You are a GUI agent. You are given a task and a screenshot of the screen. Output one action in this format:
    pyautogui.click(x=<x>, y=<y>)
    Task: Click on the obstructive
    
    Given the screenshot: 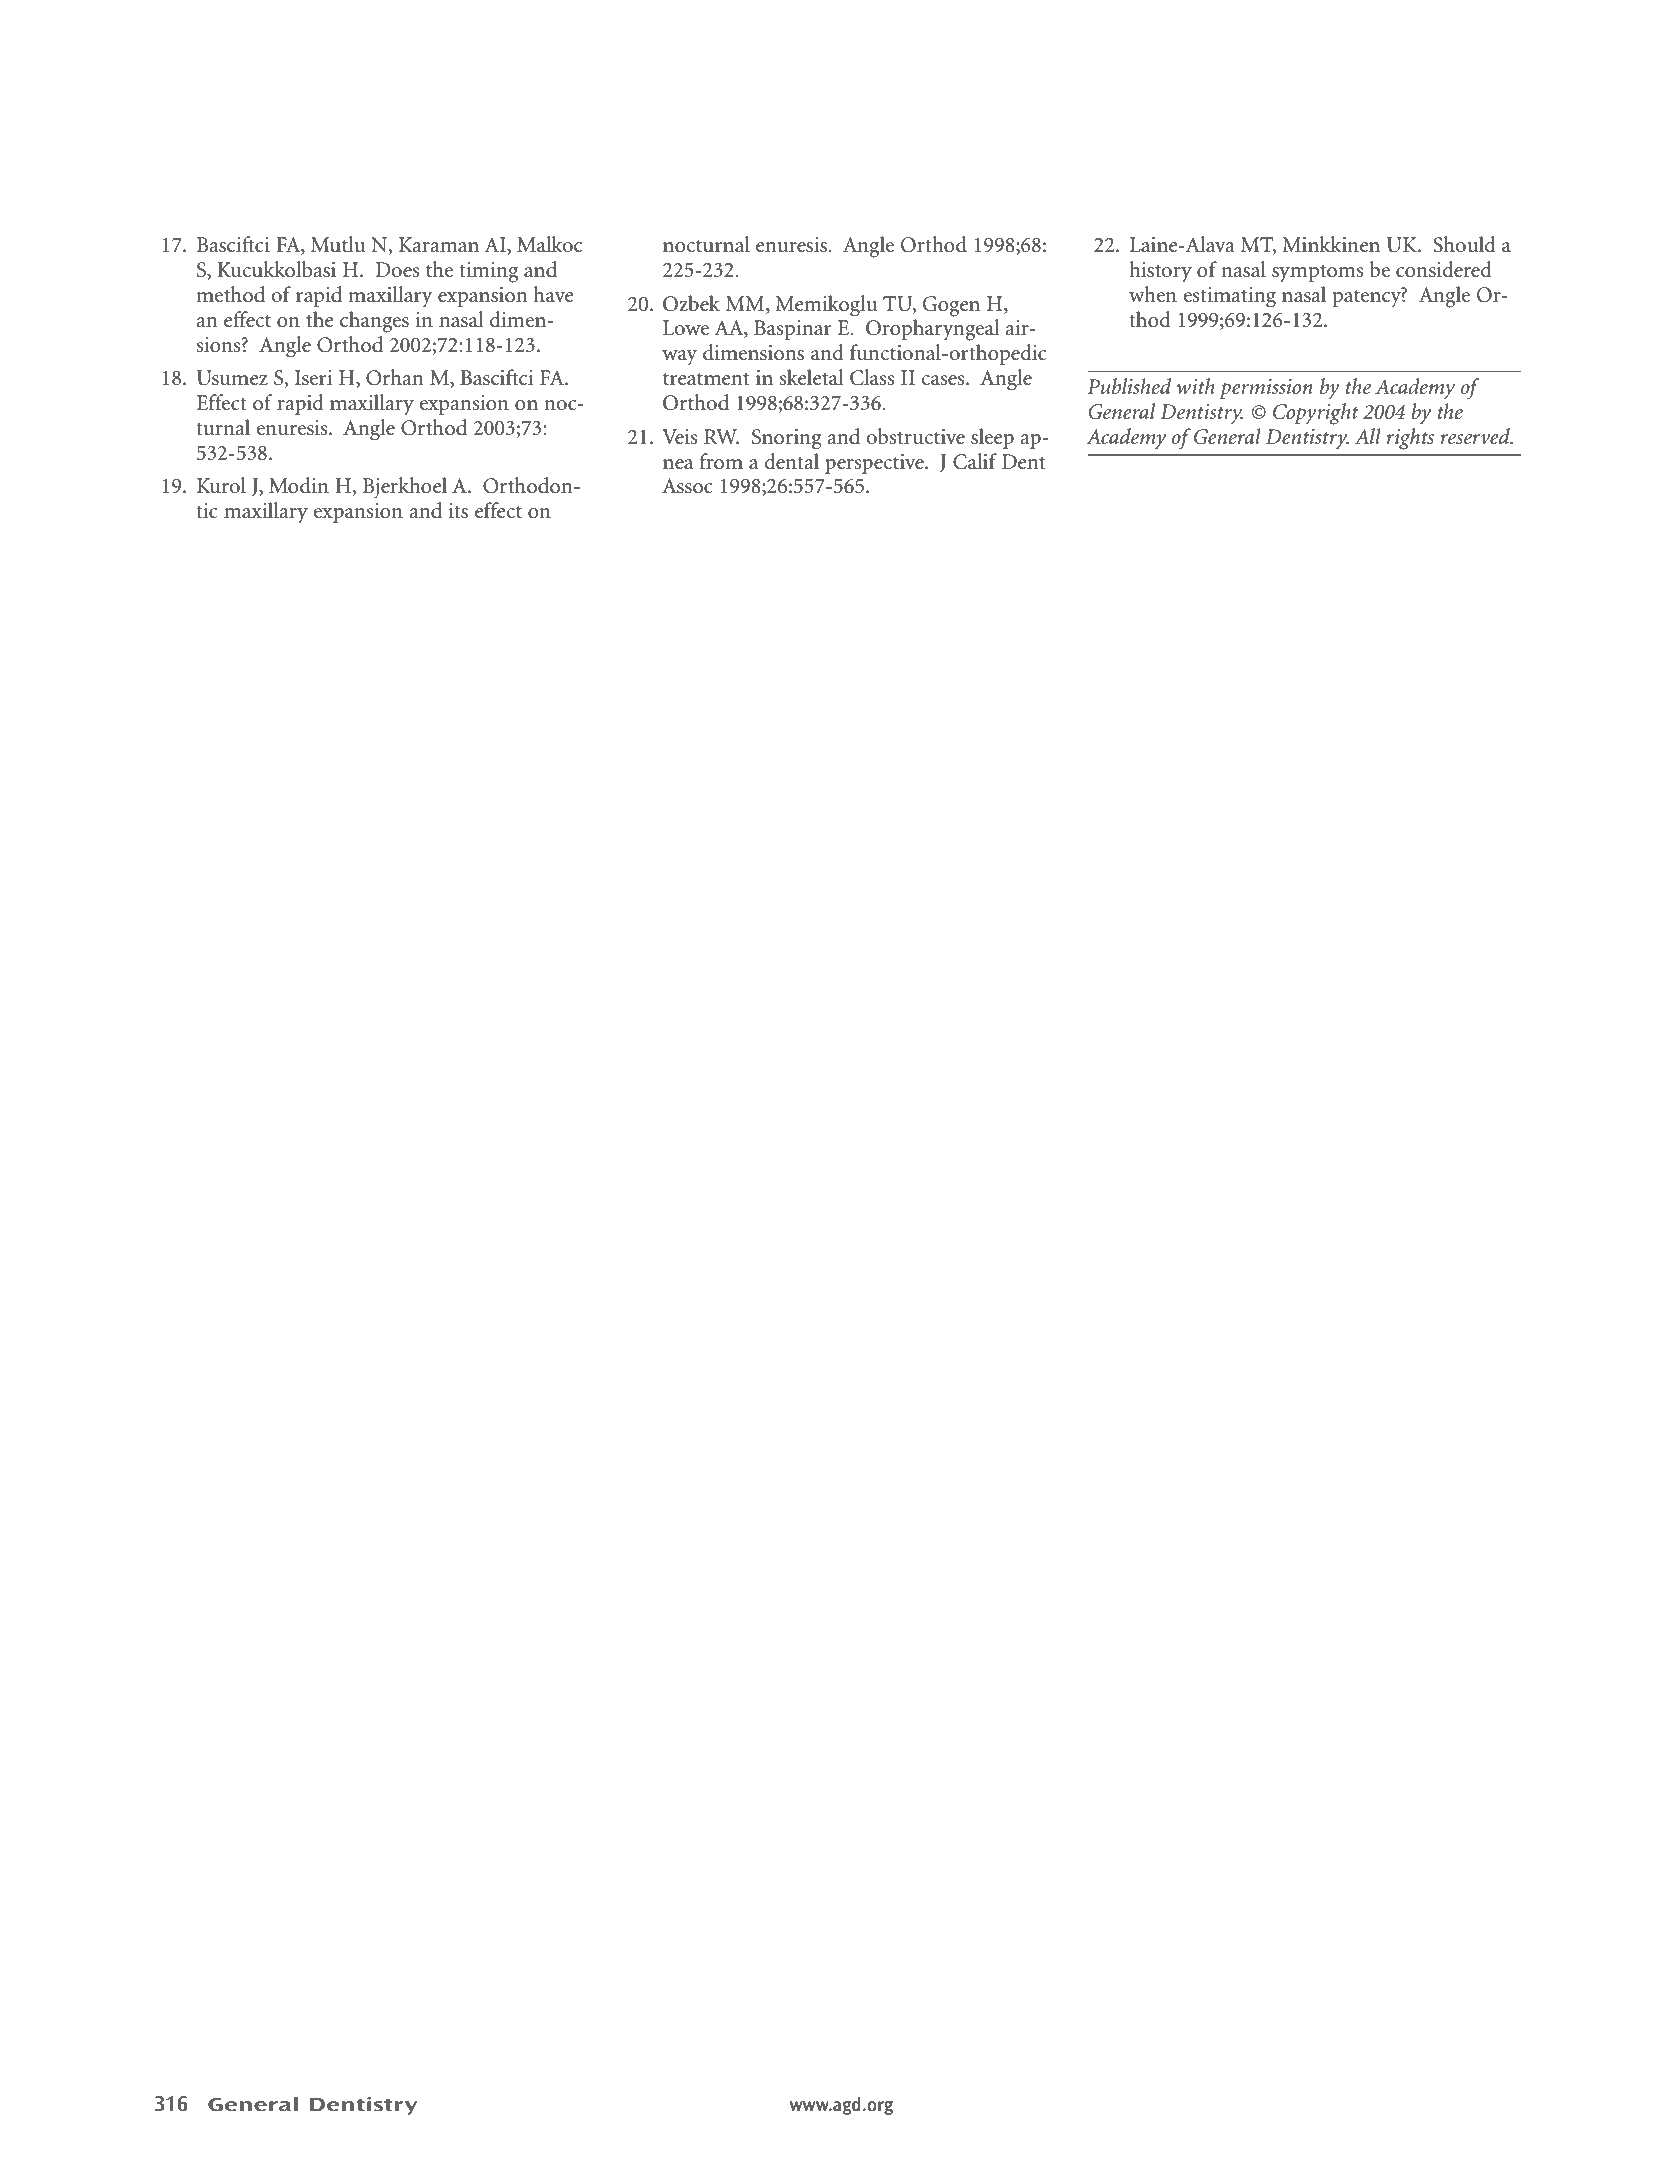 What is the action you would take?
    pyautogui.click(x=915, y=436)
